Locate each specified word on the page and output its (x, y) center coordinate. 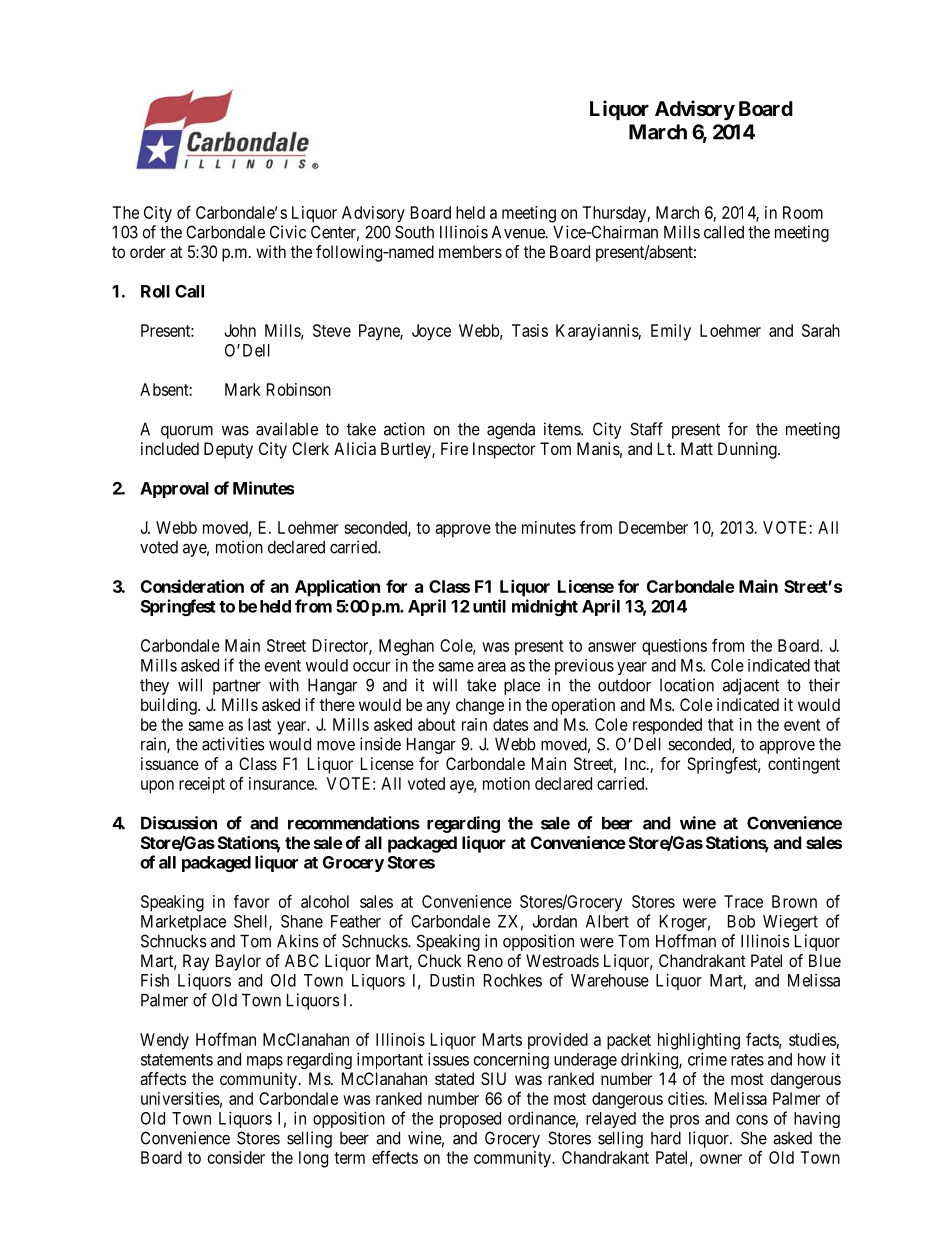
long (313, 1159)
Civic (288, 232)
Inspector (504, 450)
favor (252, 901)
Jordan (555, 921)
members (470, 251)
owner (721, 1159)
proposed (470, 1120)
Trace (743, 901)
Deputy (228, 450)
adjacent (751, 686)
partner (237, 687)
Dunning (748, 450)
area (491, 667)
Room (803, 212)
